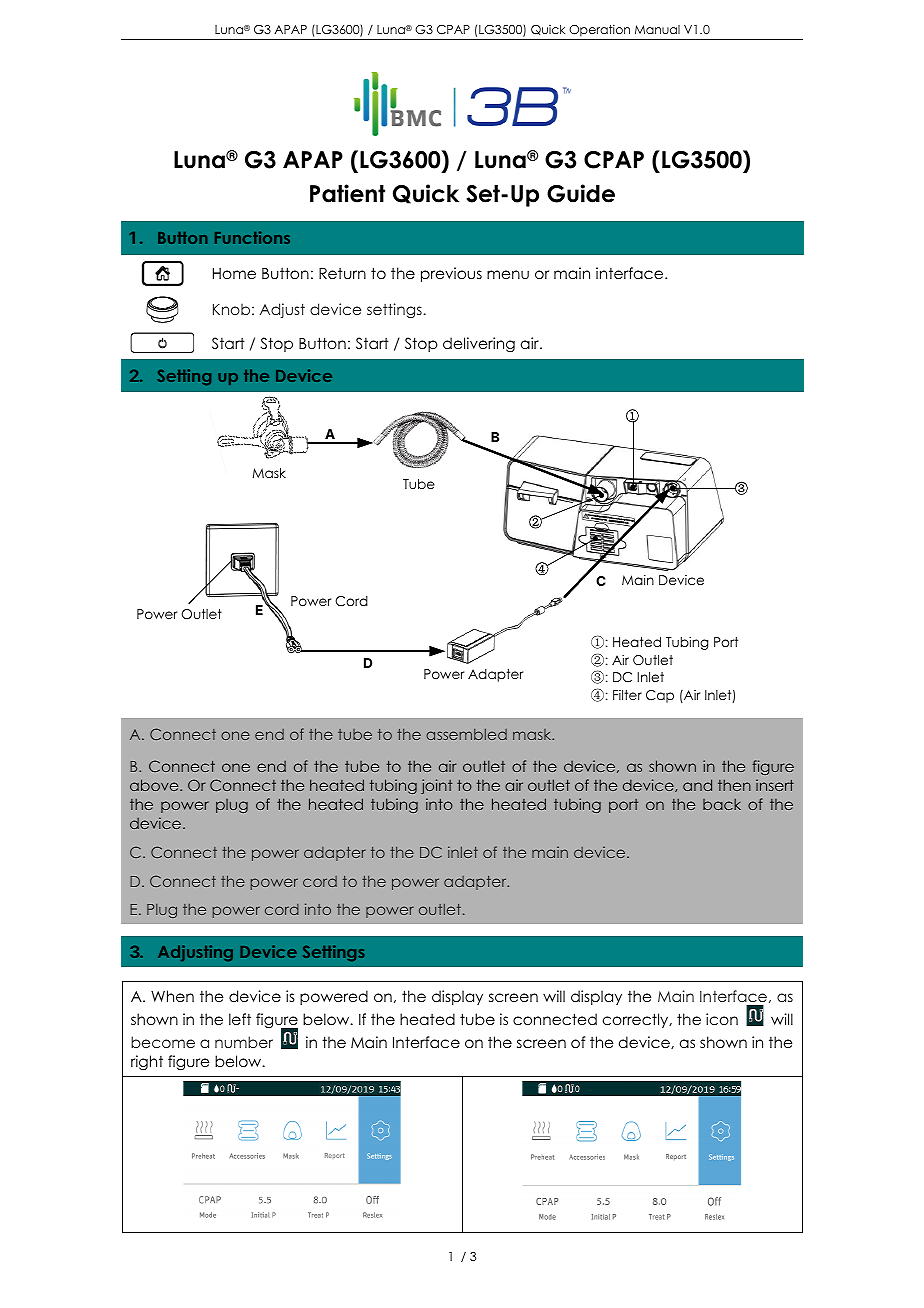 The height and width of the screenshot is (1308, 924). I want to click on left, so click(240, 1019).
